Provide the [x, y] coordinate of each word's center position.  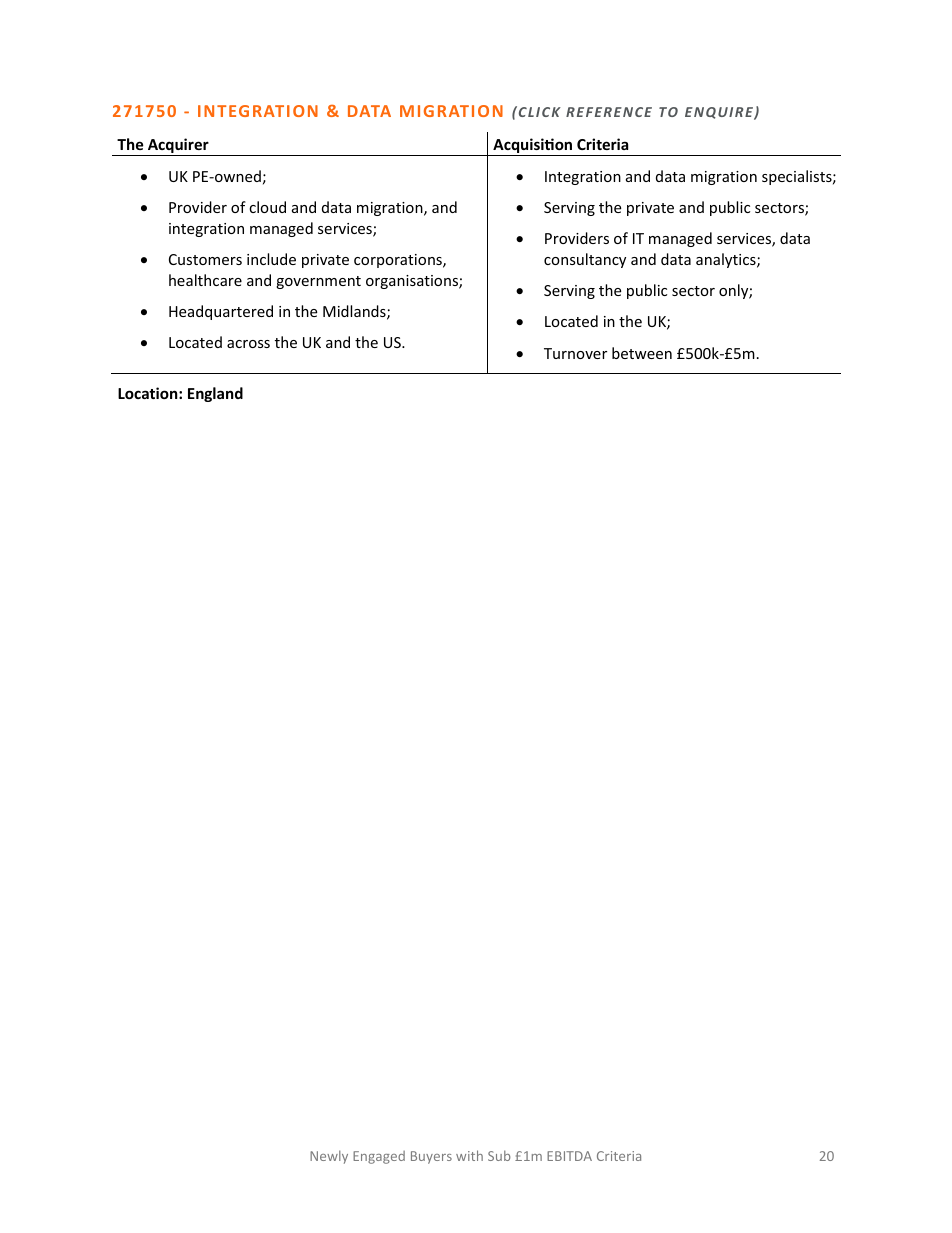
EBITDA [569, 1156]
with [469, 1155]
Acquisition [533, 147]
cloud [267, 207]
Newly [329, 1157]
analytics [727, 260]
